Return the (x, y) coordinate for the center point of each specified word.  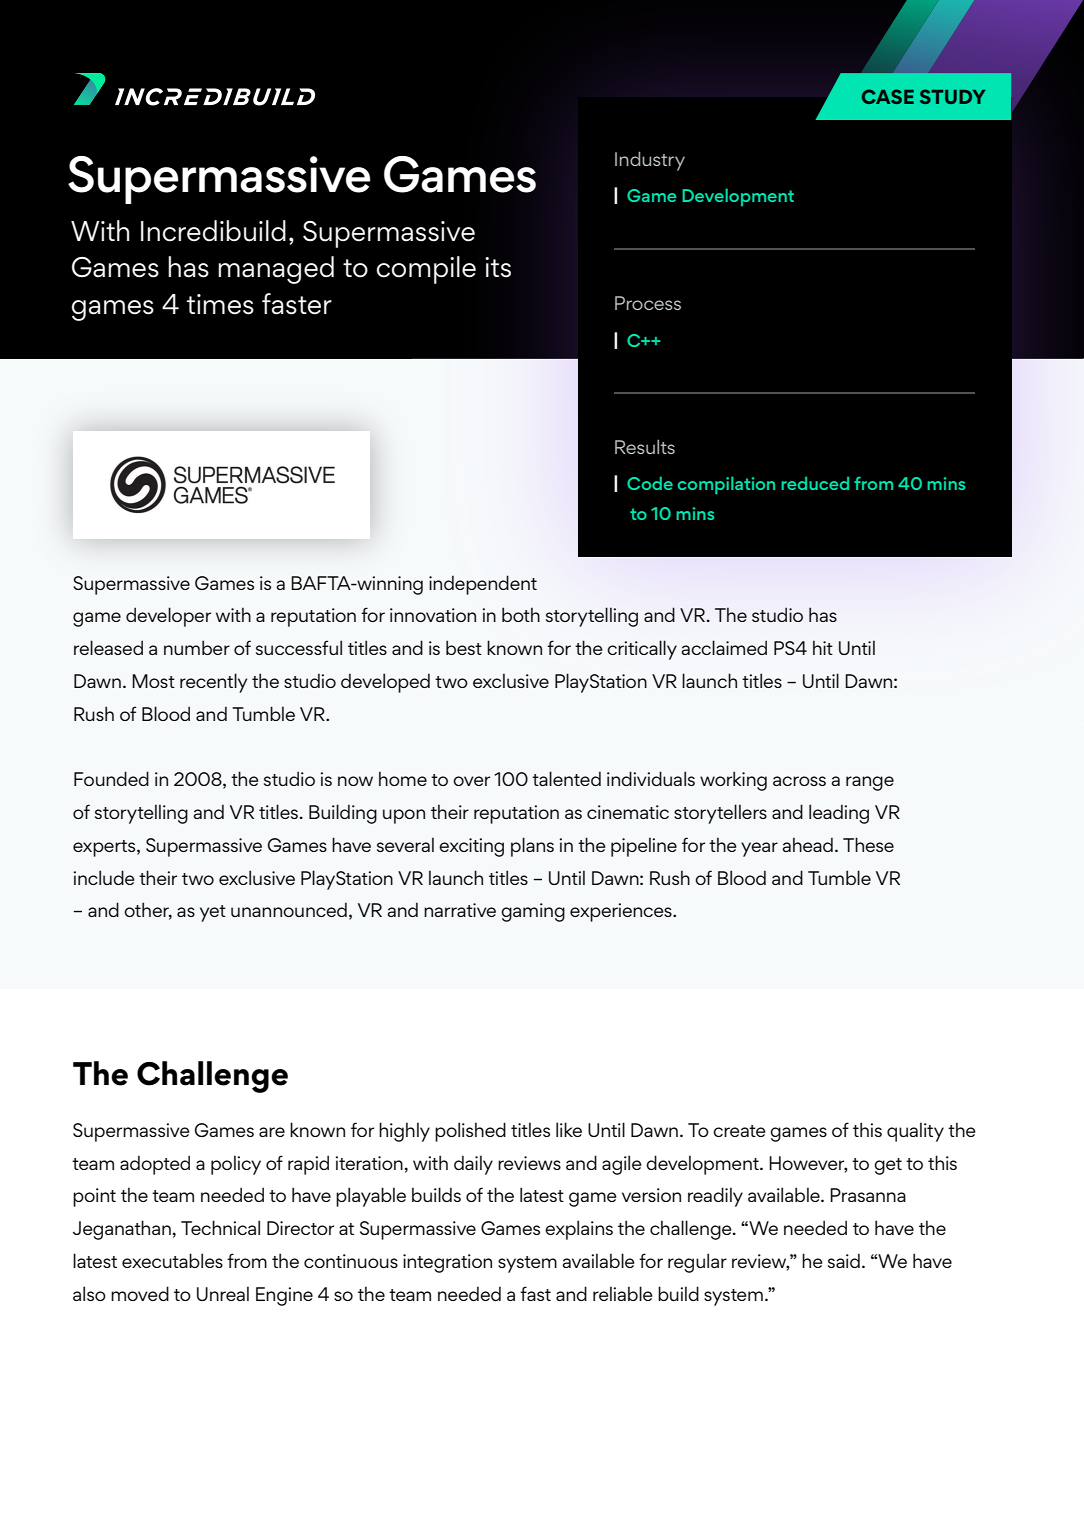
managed (276, 270)
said (844, 1260)
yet (213, 913)
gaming (533, 912)
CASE (888, 96)
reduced (815, 483)
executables (172, 1260)
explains (579, 1230)
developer (168, 617)
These (868, 844)
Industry (650, 161)
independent (483, 585)
